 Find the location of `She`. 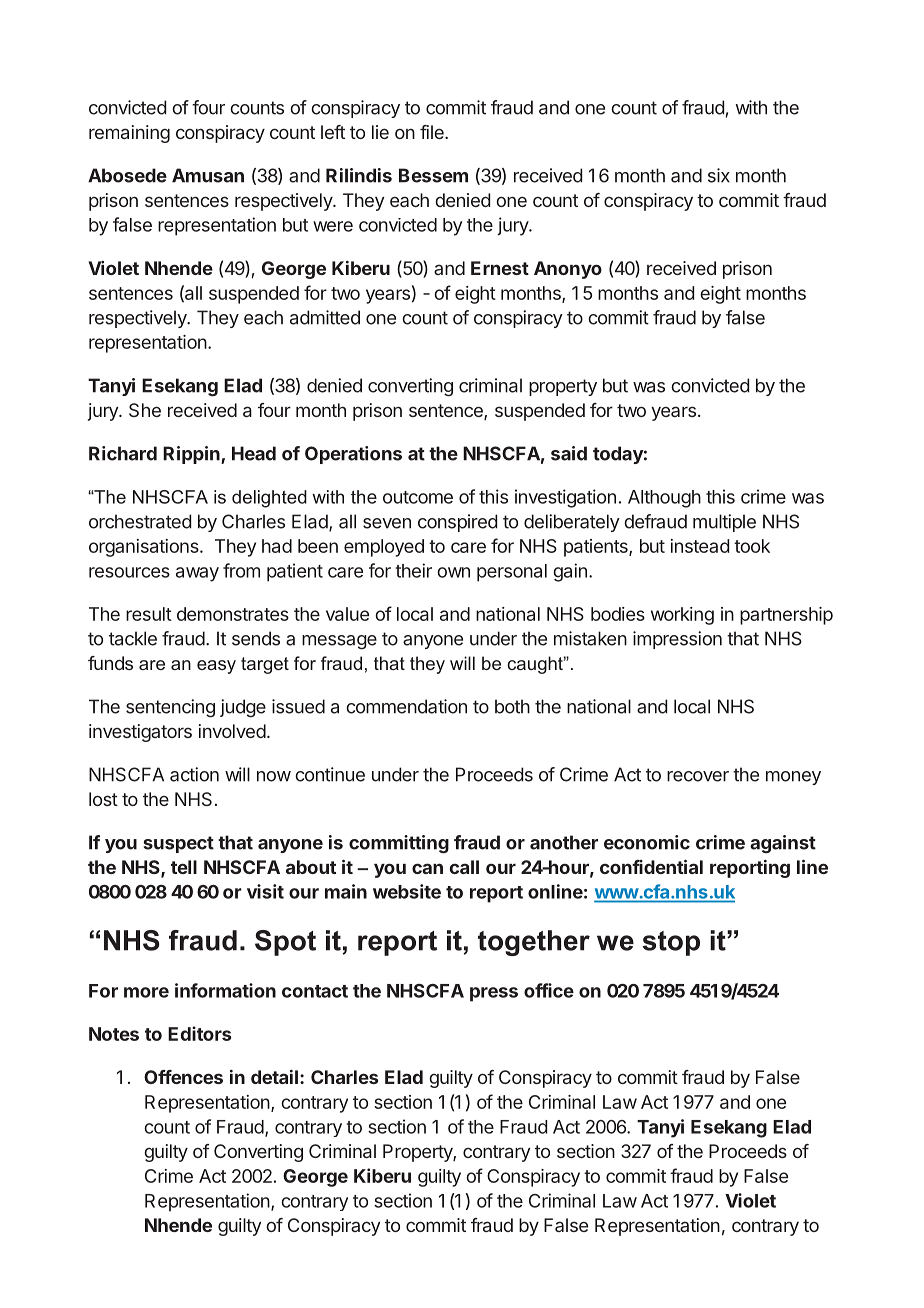

She is located at coordinates (145, 410).
